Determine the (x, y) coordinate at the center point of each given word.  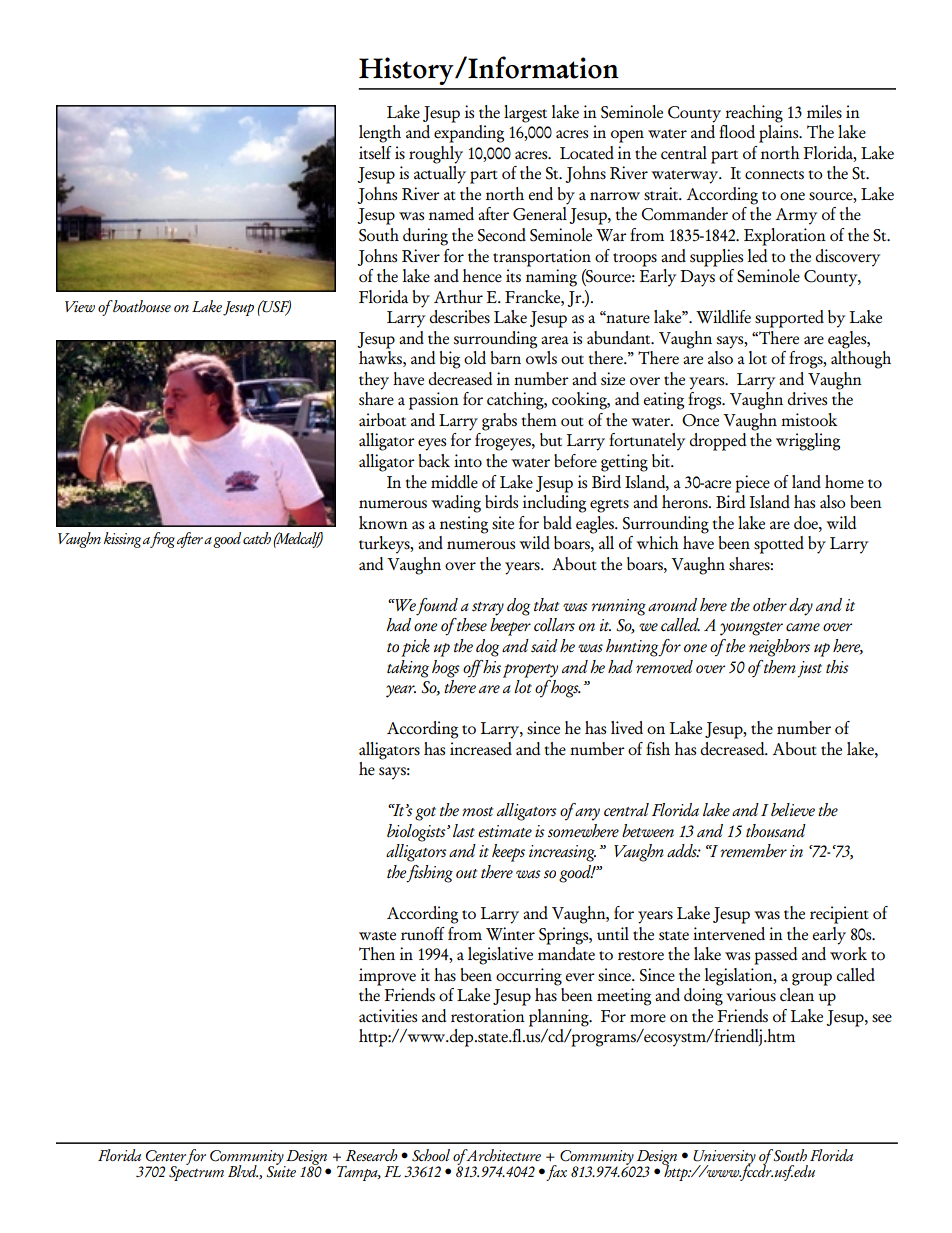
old (475, 358)
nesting (464, 525)
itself (375, 153)
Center (166, 1156)
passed (776, 956)
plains (780, 134)
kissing (122, 540)
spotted (779, 545)
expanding (469, 134)
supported (789, 319)
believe (793, 809)
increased (481, 749)
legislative (500, 956)
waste (377, 936)
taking (408, 669)
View (80, 306)
